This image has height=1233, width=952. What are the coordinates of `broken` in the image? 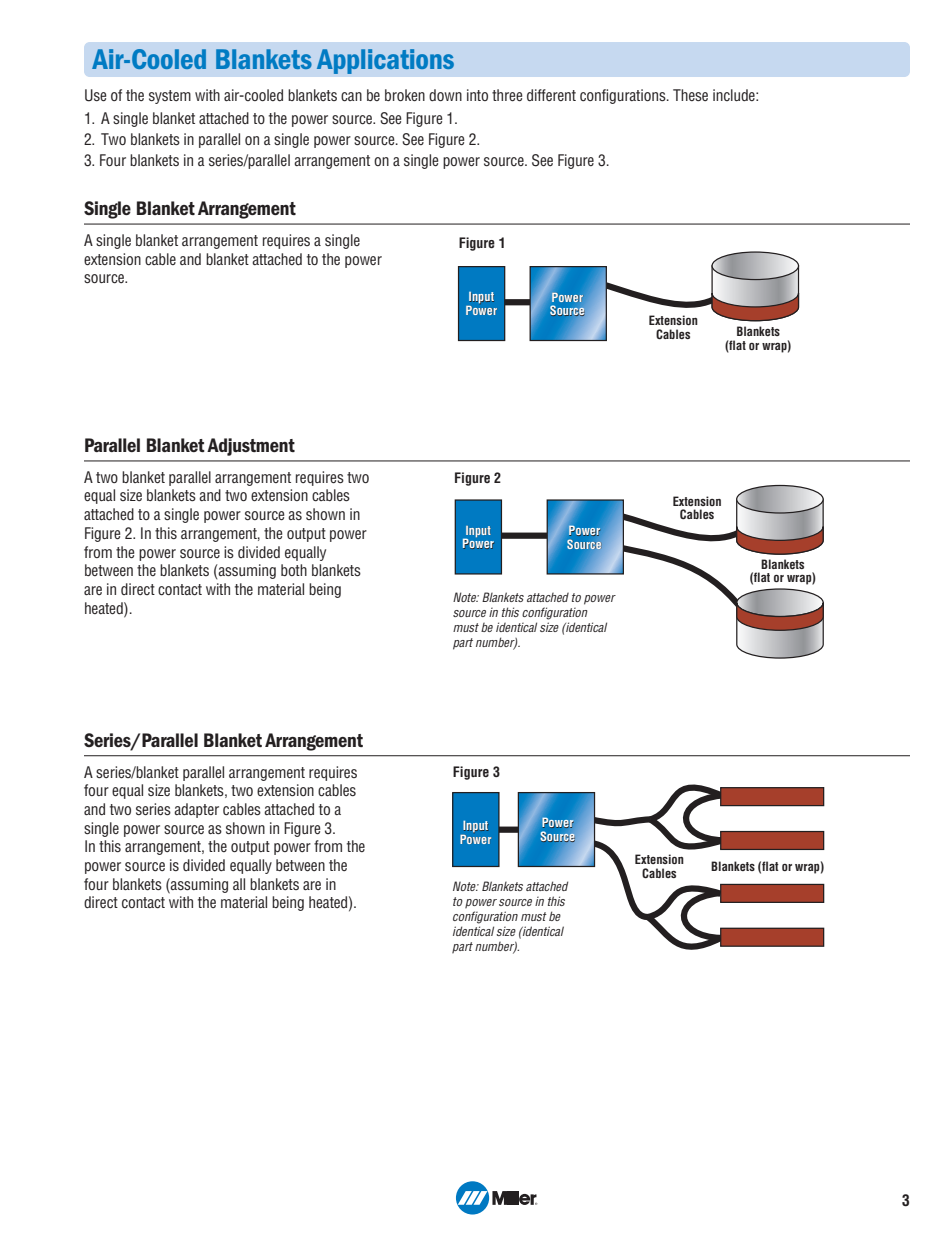 It's located at (405, 95).
